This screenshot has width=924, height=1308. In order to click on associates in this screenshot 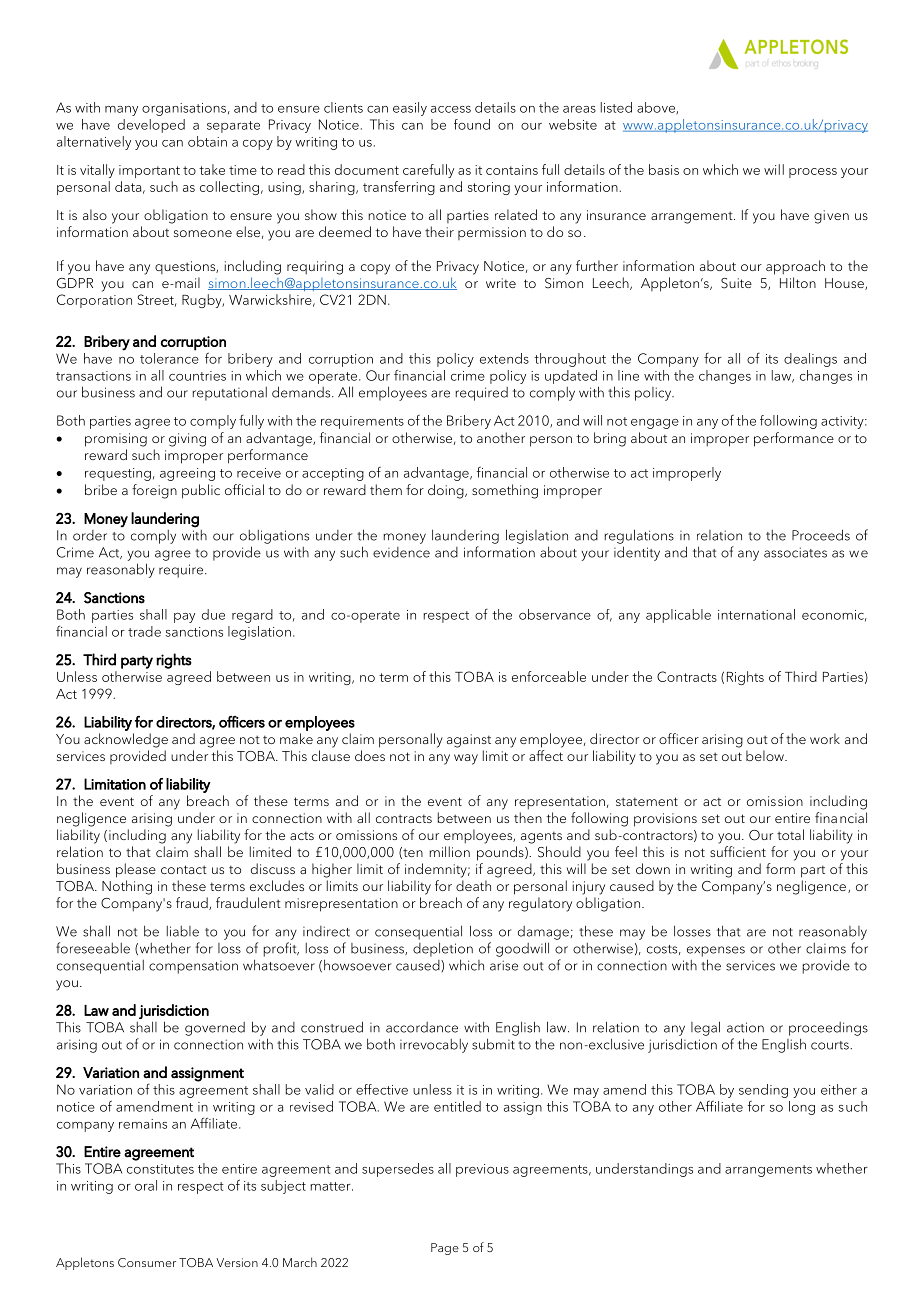, I will do `click(795, 552)`.
